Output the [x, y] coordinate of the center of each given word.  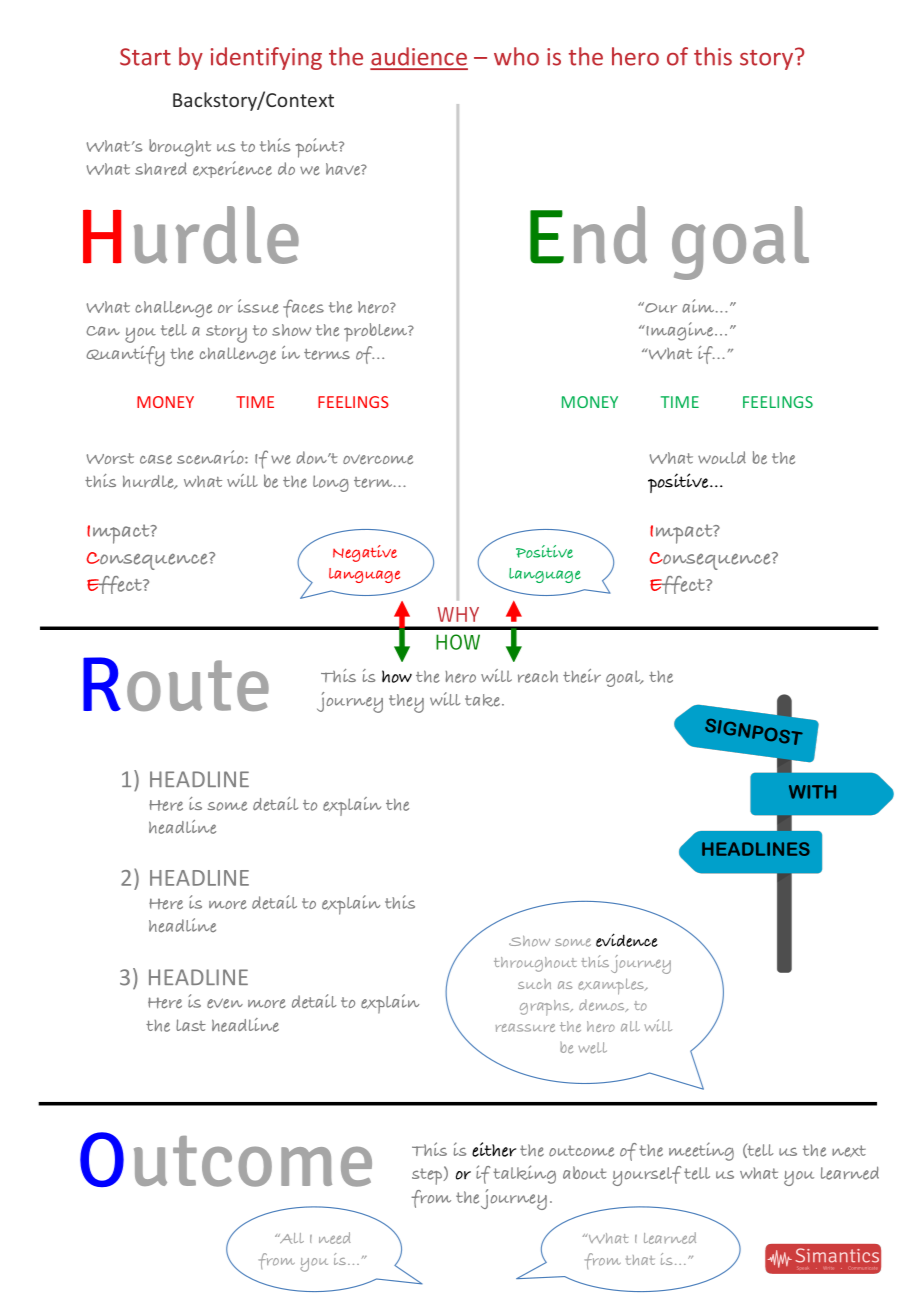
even [225, 1003]
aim [699, 306]
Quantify [125, 356]
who [516, 56]
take [482, 700]
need [335, 1238]
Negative [365, 553]
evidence [627, 940]
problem [376, 332]
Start [145, 57]
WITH [812, 792]
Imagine [680, 331]
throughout [535, 964]
